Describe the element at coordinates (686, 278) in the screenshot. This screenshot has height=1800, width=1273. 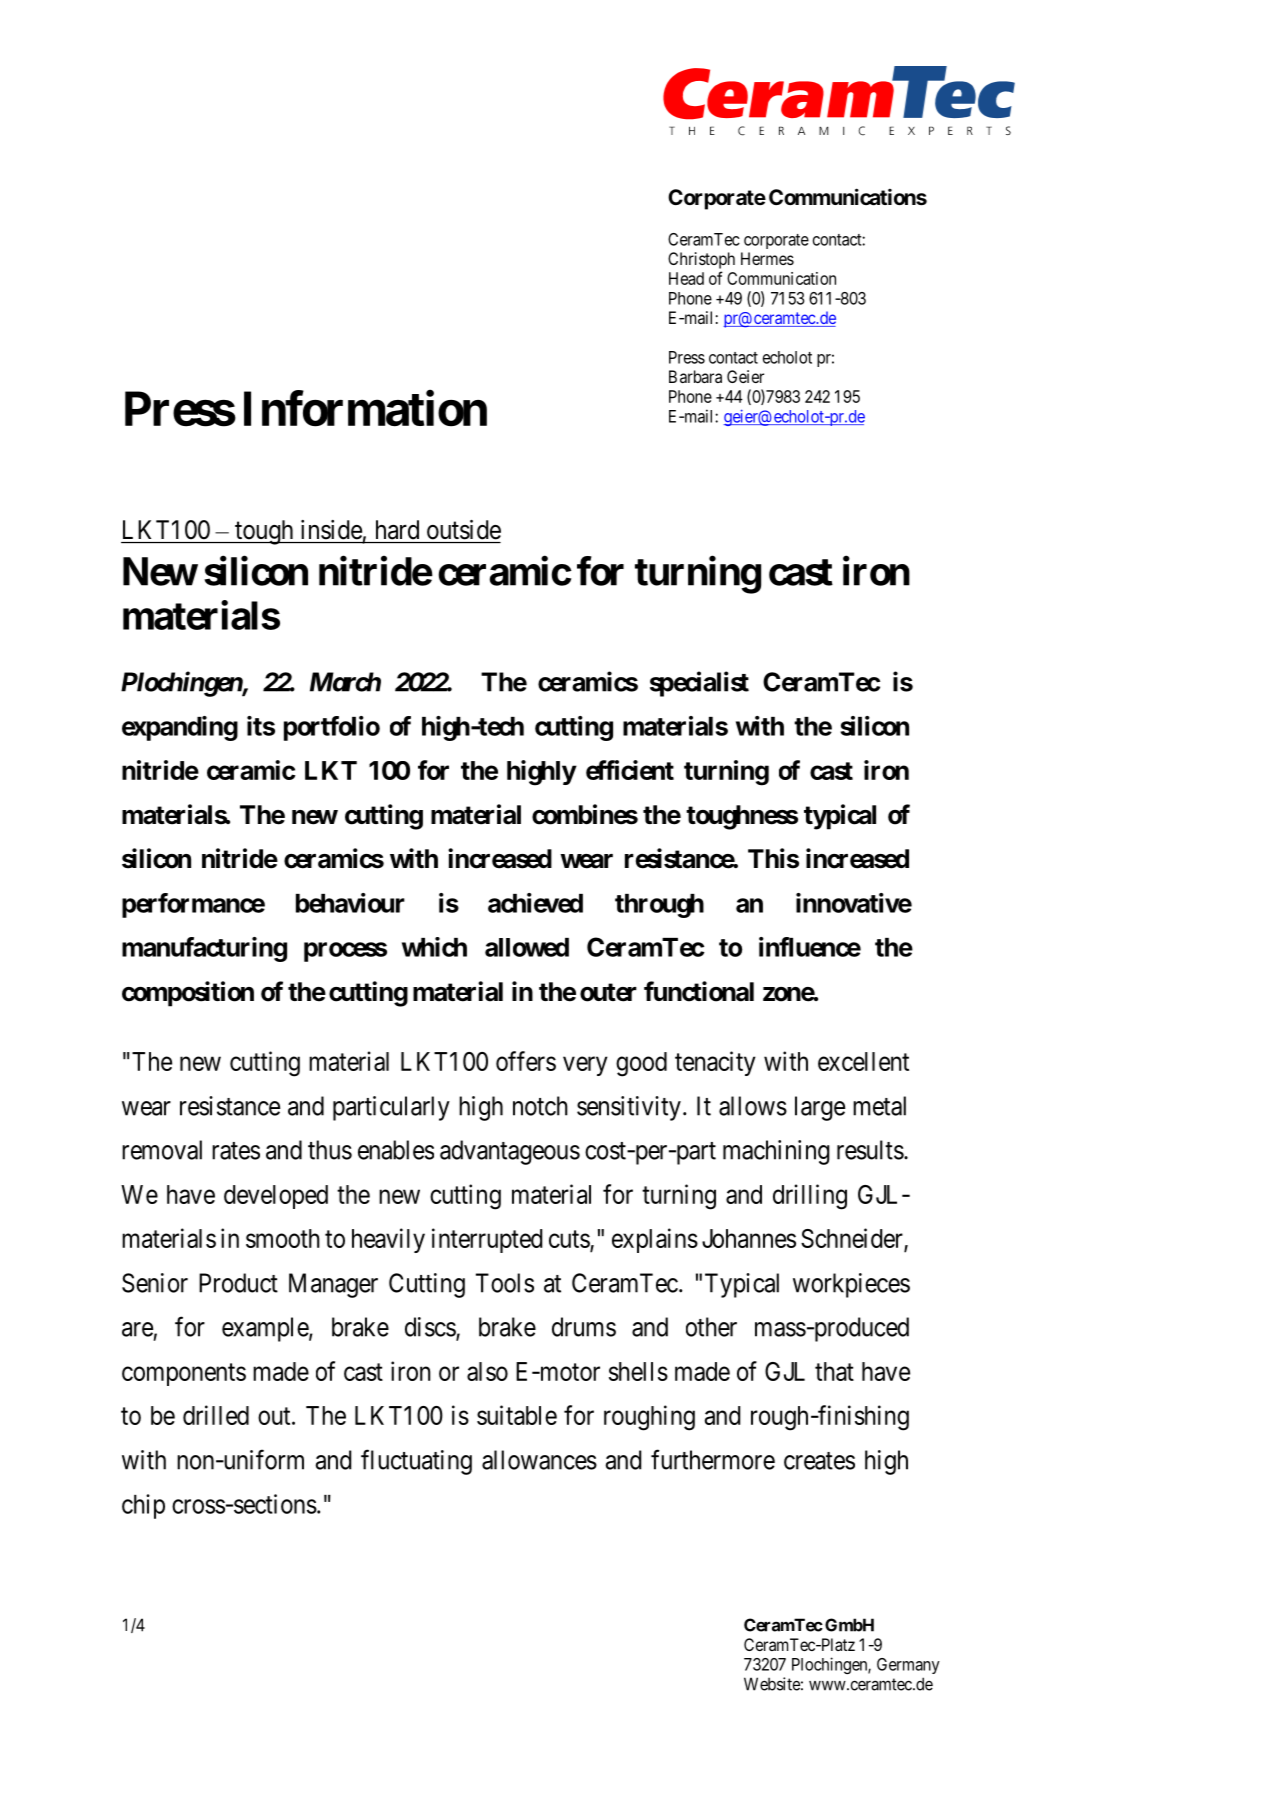
I see `Head` at that location.
